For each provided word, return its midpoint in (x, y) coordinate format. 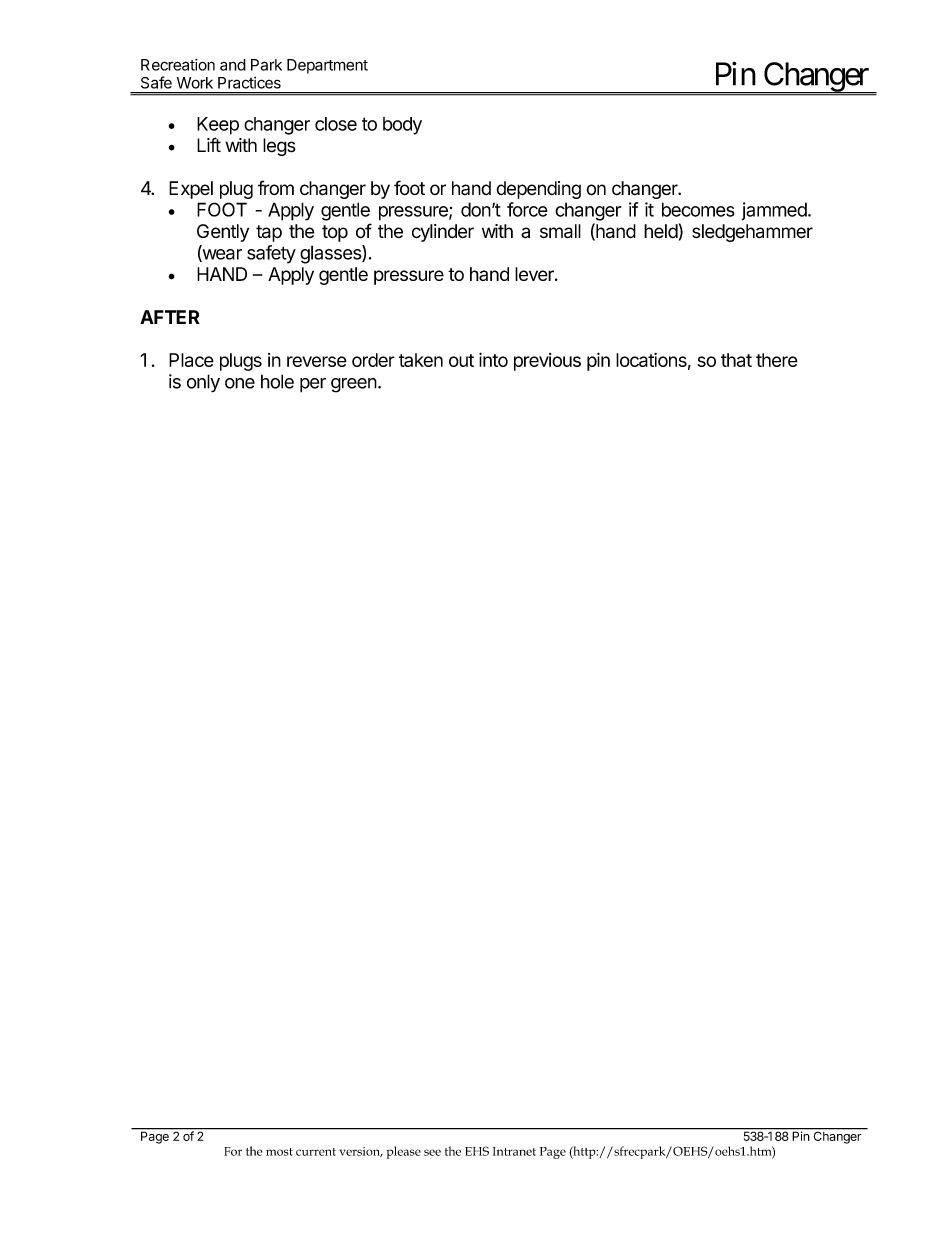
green (354, 385)
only (203, 383)
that (736, 360)
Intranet (514, 1151)
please (404, 1152)
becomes (698, 209)
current (316, 1152)
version (361, 1152)
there (777, 360)
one (240, 383)
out (461, 360)
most (279, 1152)
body (402, 126)
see (432, 1152)
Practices (249, 83)
